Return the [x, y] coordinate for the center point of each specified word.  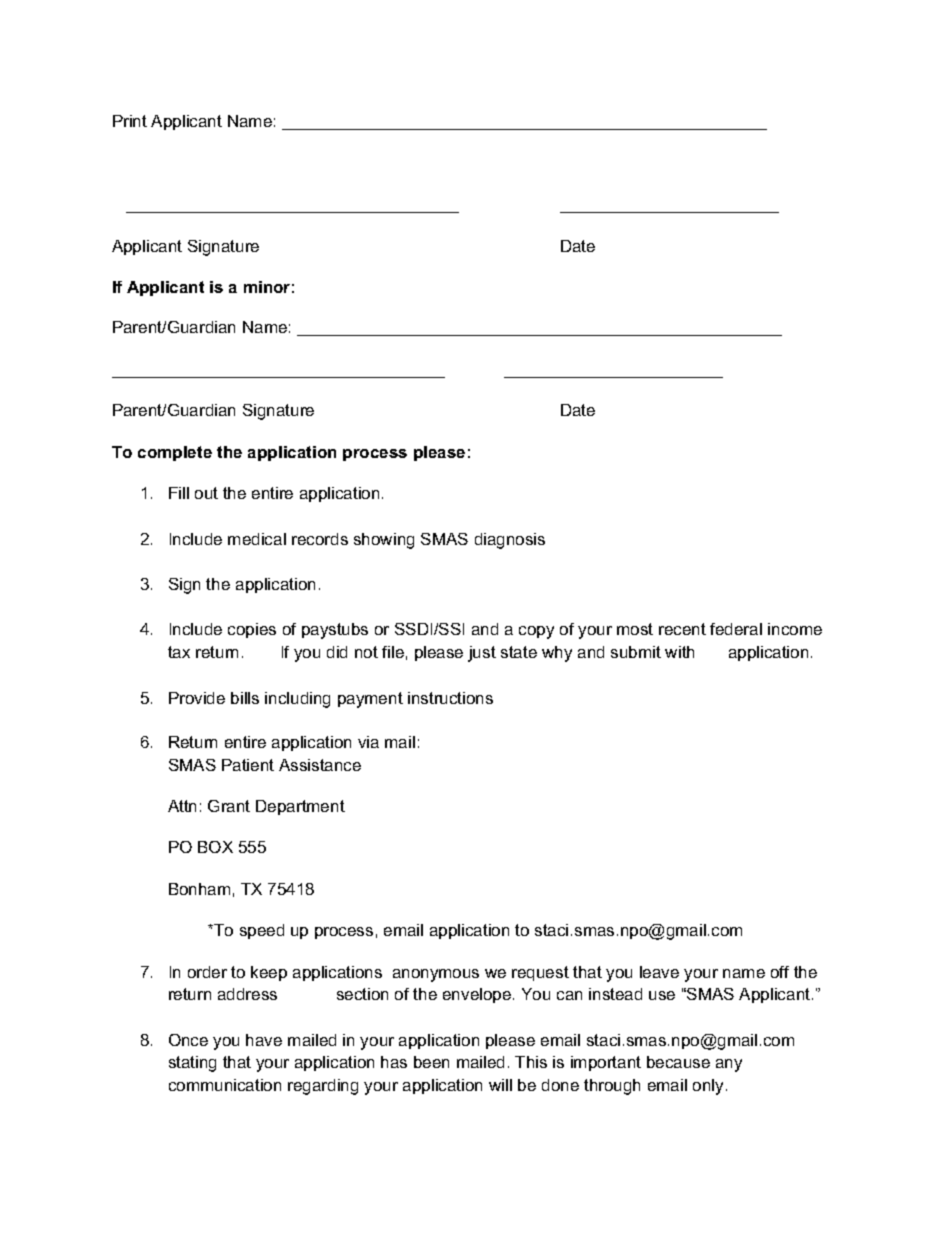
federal [736, 629]
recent [682, 629]
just [482, 654]
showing [384, 541]
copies [252, 630]
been [431, 1062]
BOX [215, 847]
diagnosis [510, 541]
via [368, 742]
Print [130, 121]
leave [659, 972]
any [729, 1065]
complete [175, 453]
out [206, 493]
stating [192, 1064]
